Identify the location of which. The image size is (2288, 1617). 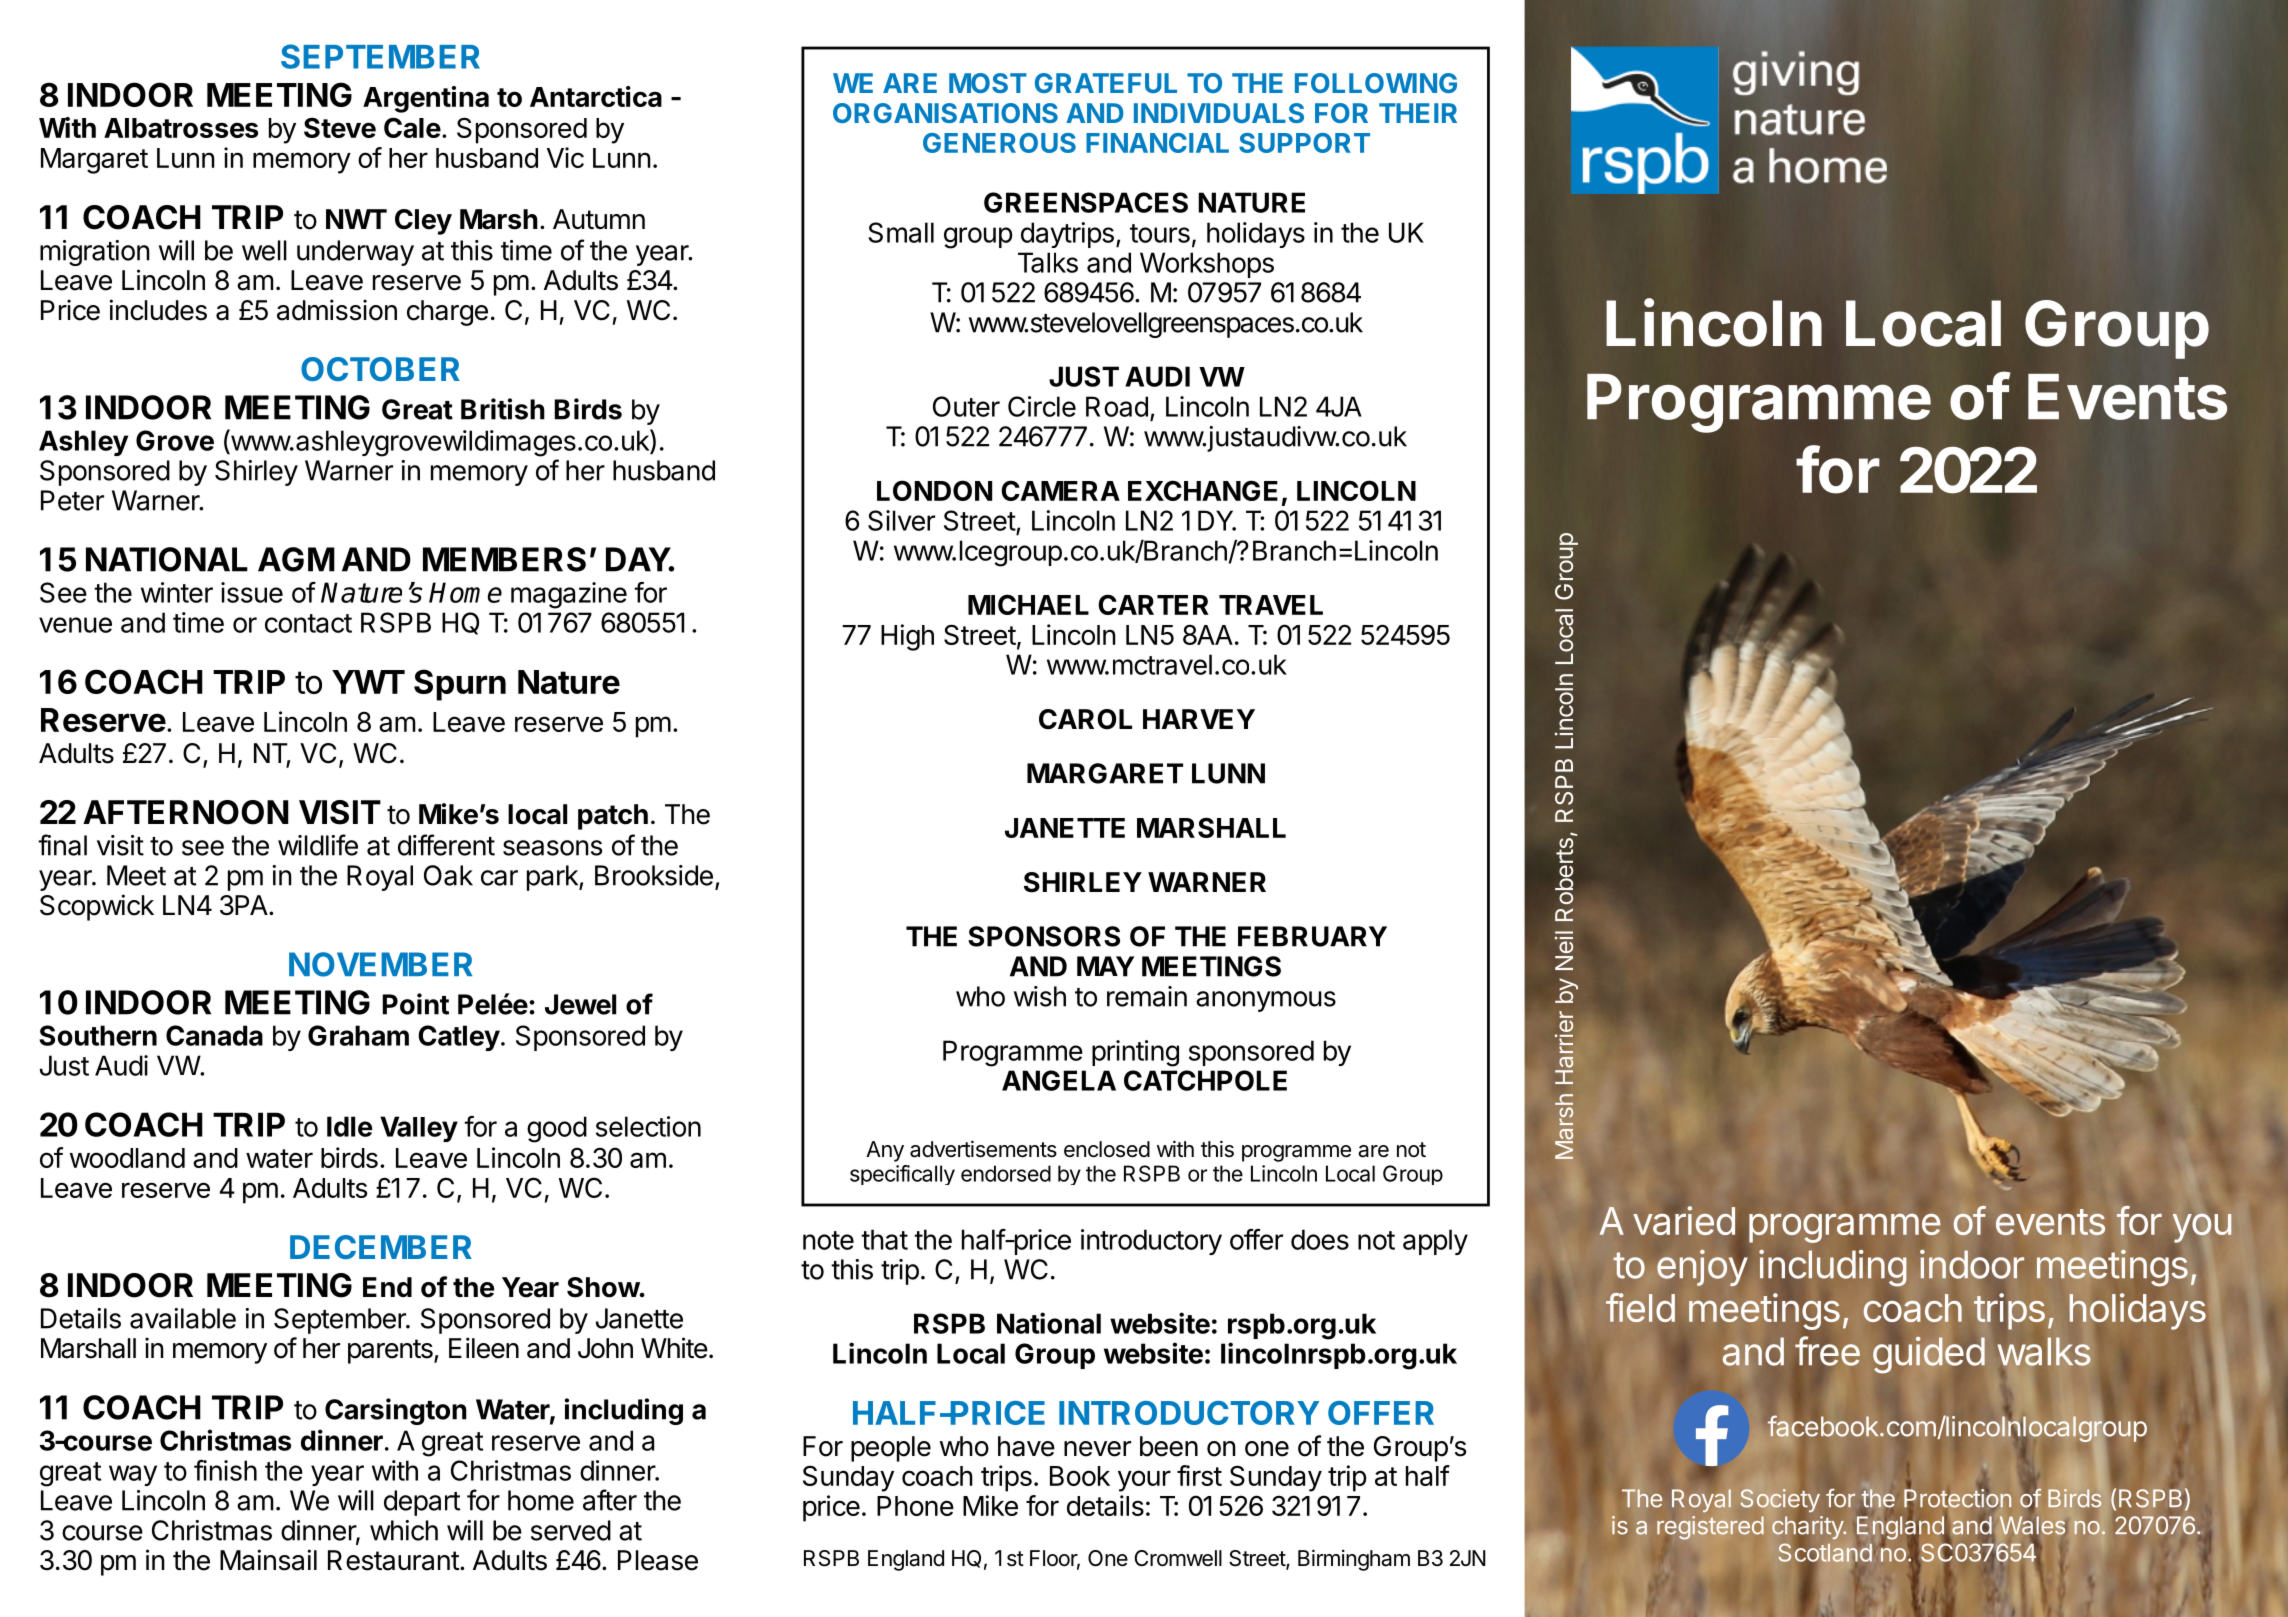
(404, 1530).
